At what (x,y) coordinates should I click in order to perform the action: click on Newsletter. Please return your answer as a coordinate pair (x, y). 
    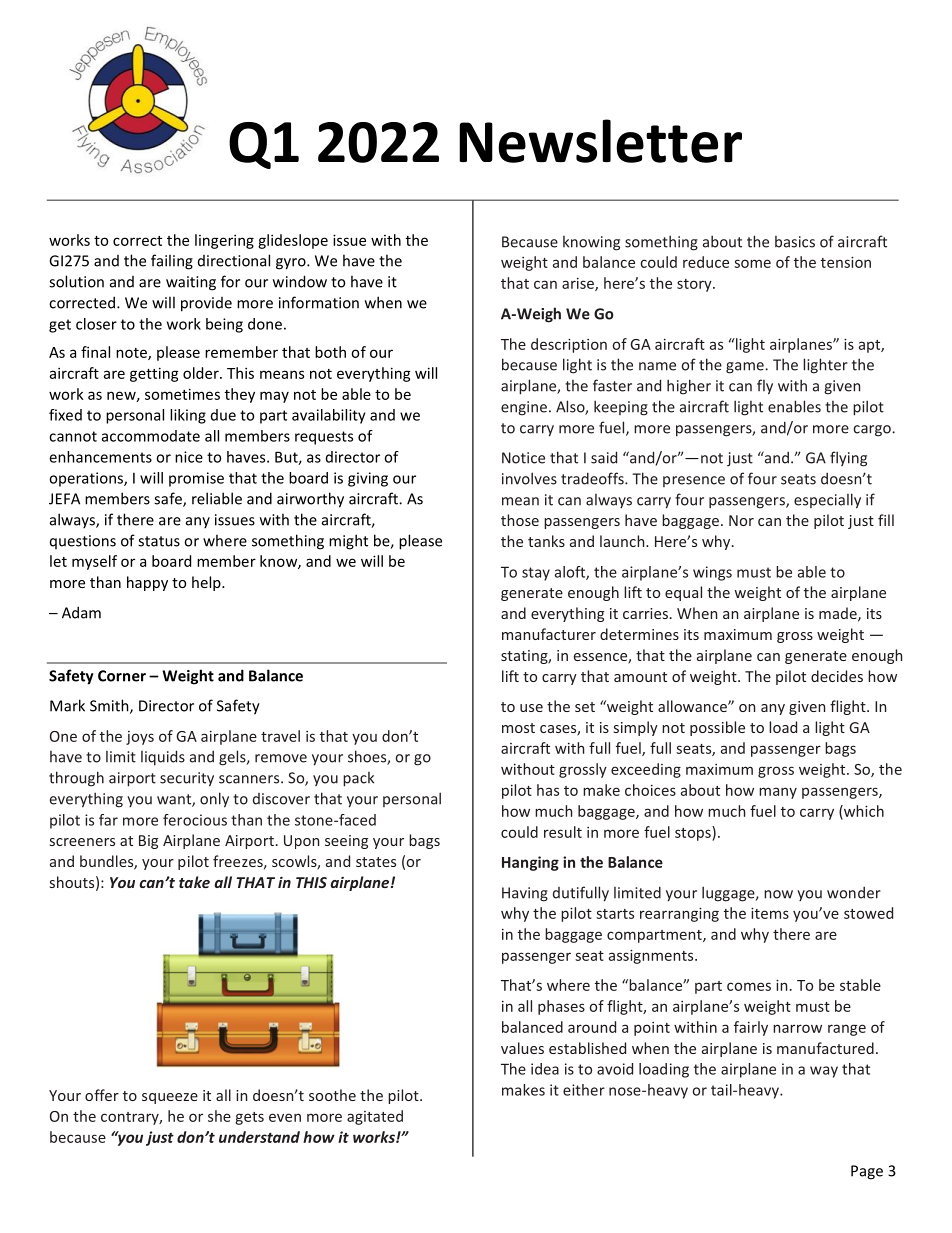
    Looking at the image, I should click on (600, 141).
